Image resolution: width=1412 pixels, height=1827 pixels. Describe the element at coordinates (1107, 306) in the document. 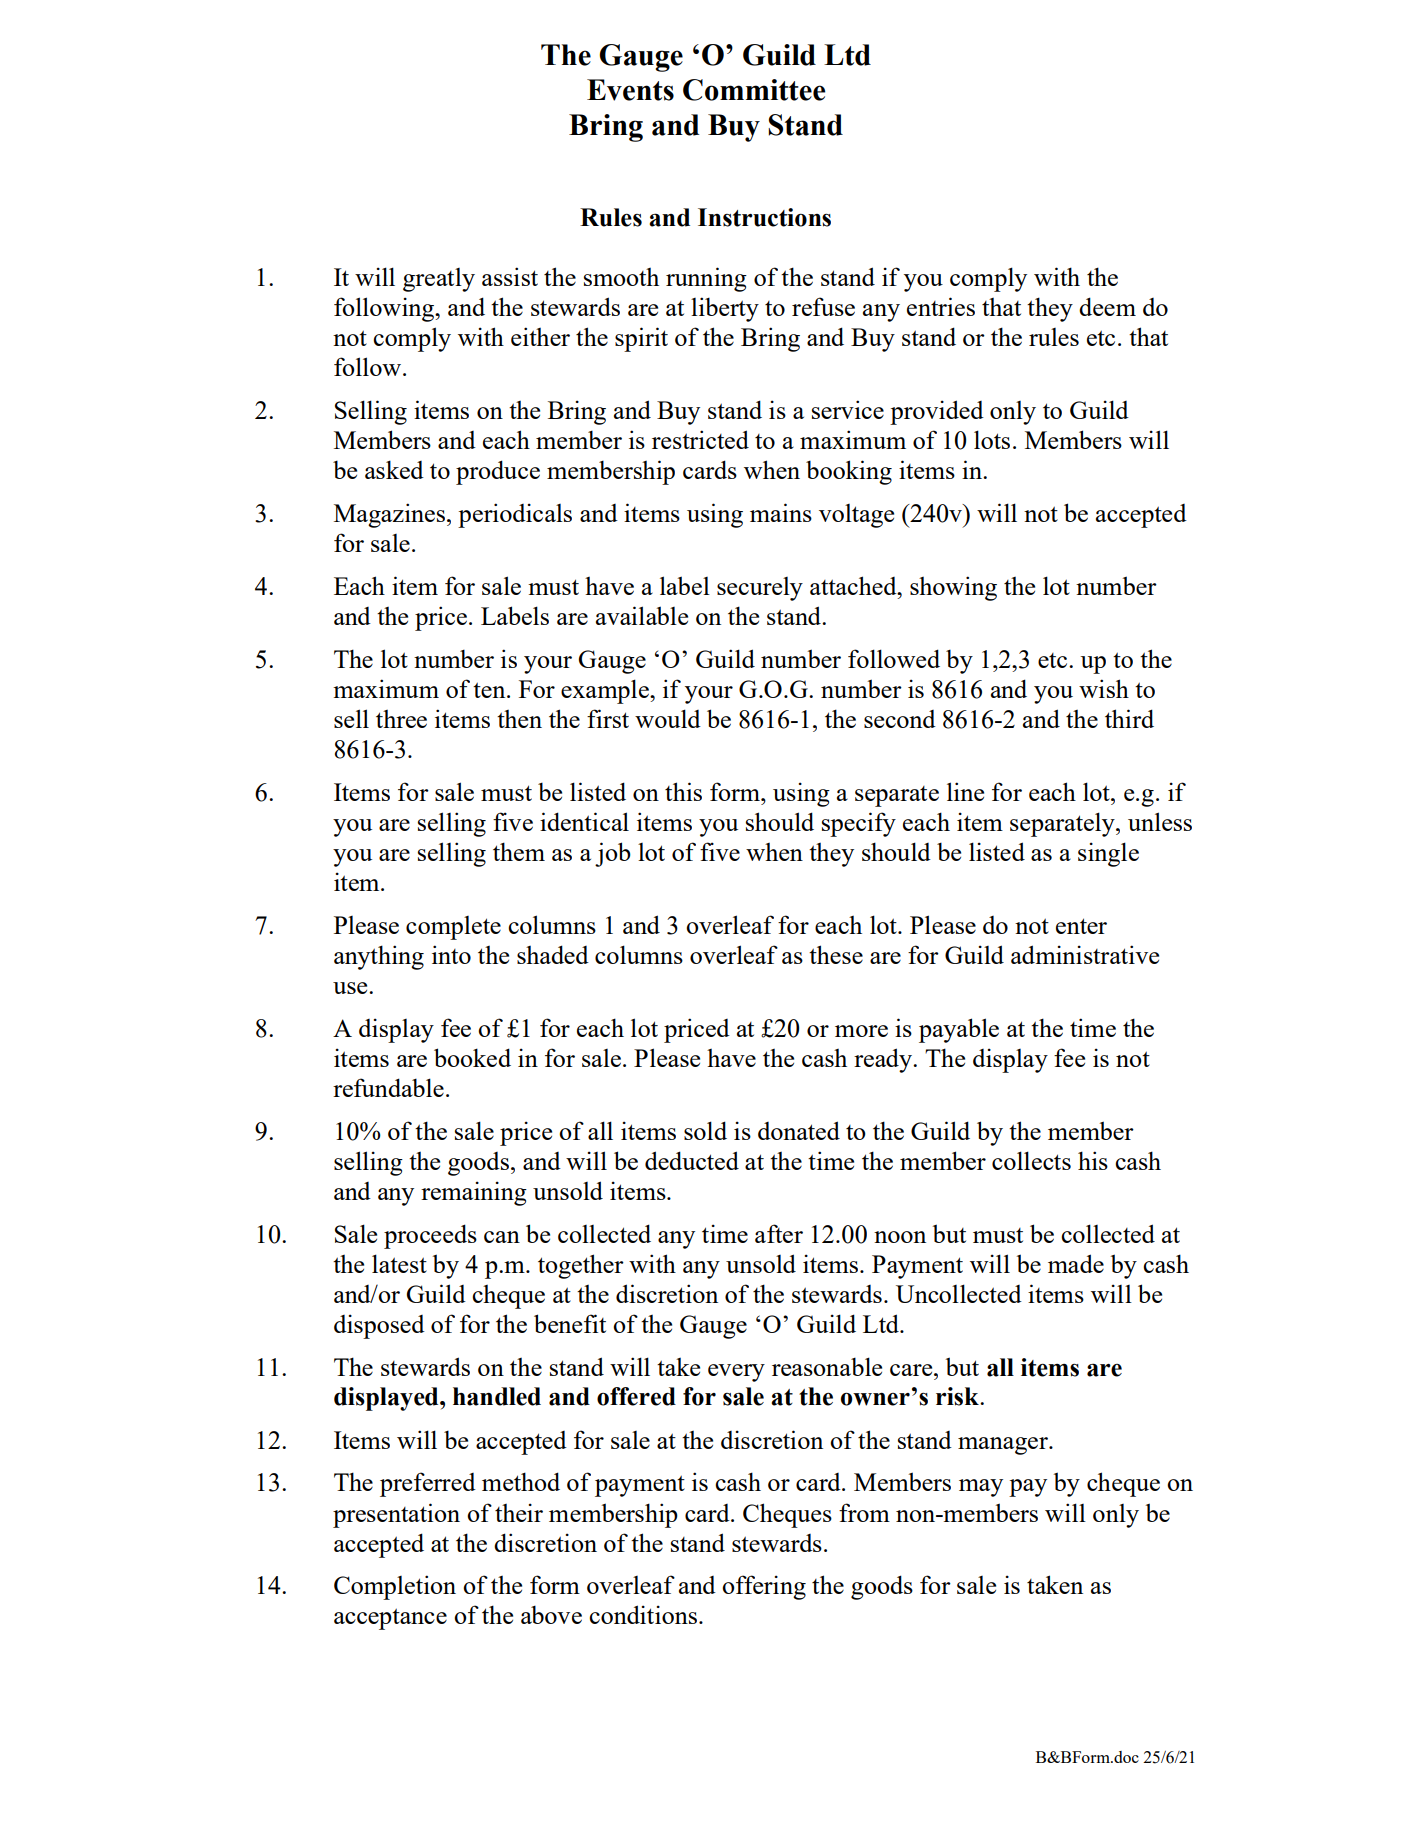

I see `deem` at that location.
